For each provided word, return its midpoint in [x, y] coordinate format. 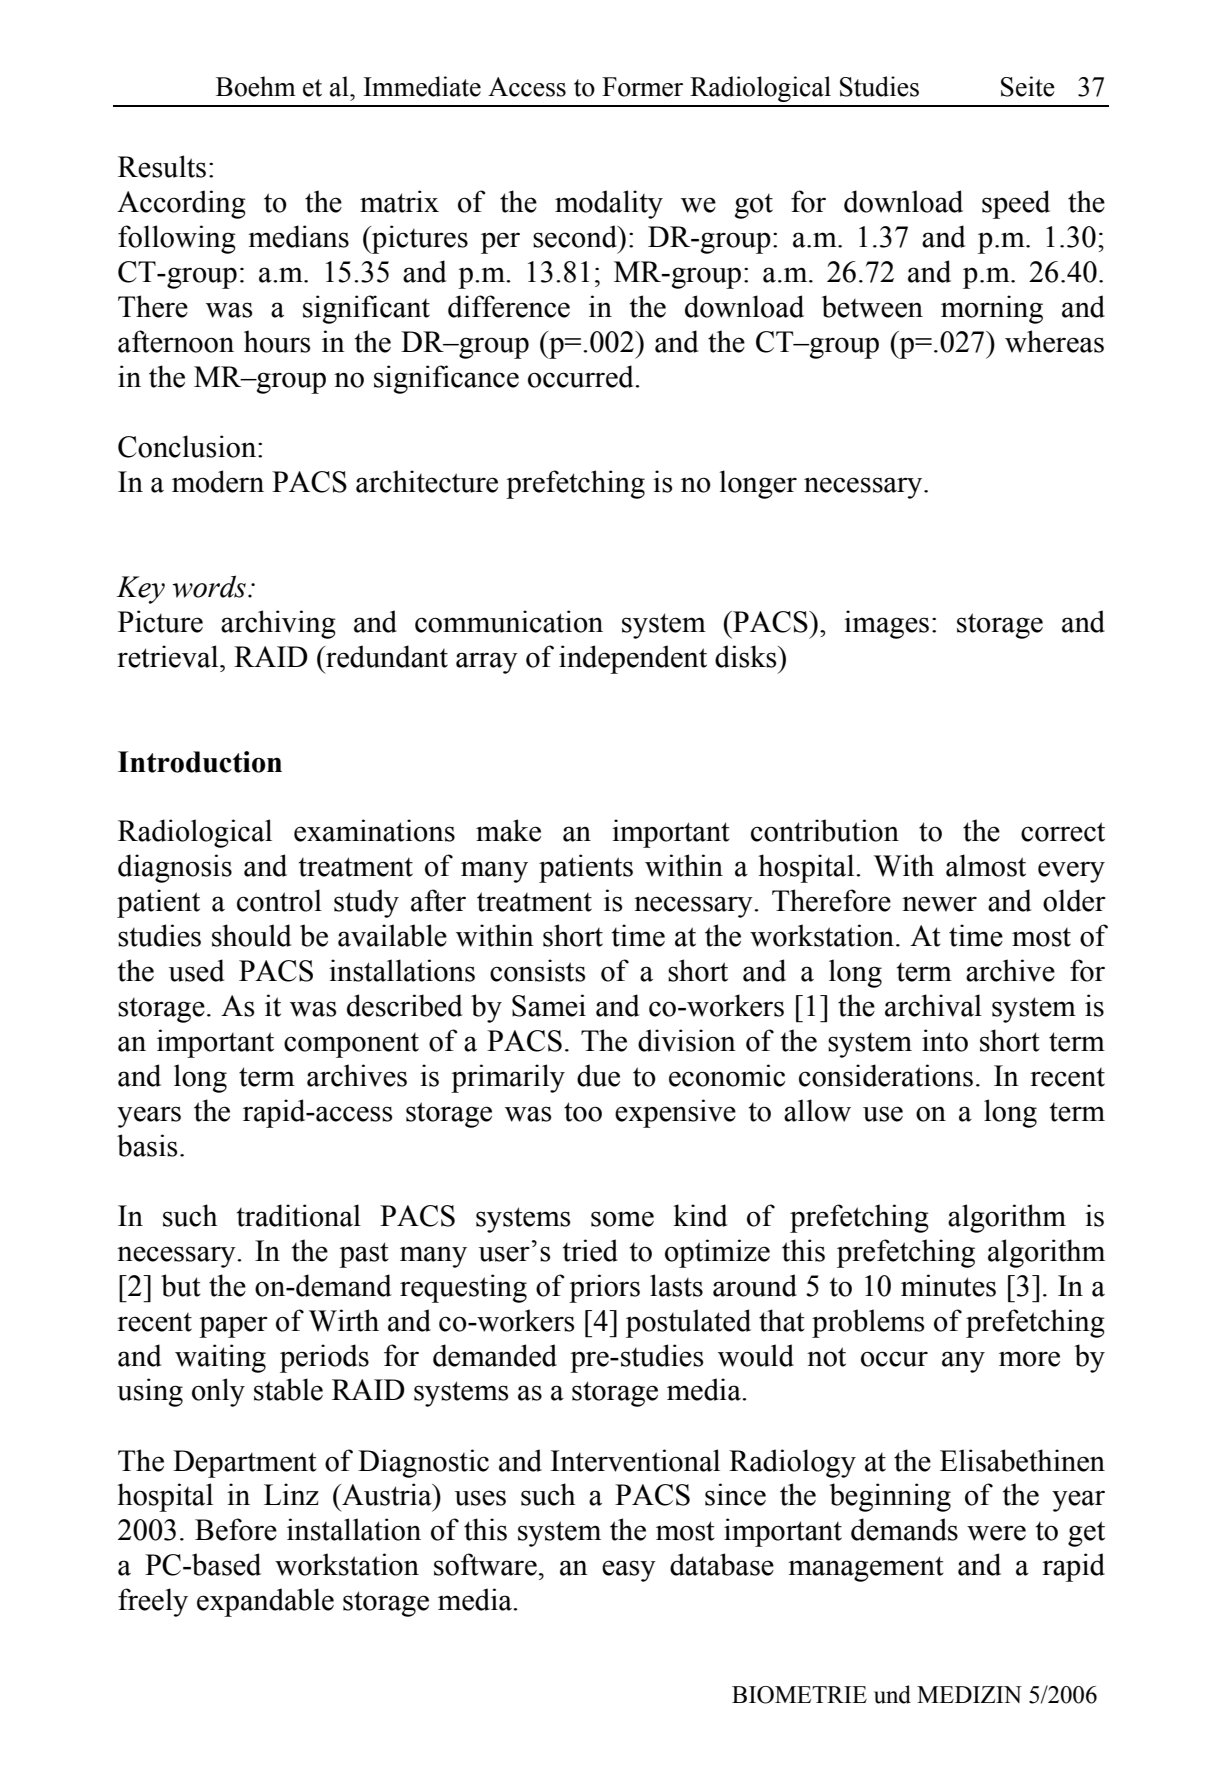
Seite [1028, 86]
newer [939, 904]
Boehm [256, 86]
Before [236, 1529]
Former [642, 87]
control [279, 900]
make [508, 830]
